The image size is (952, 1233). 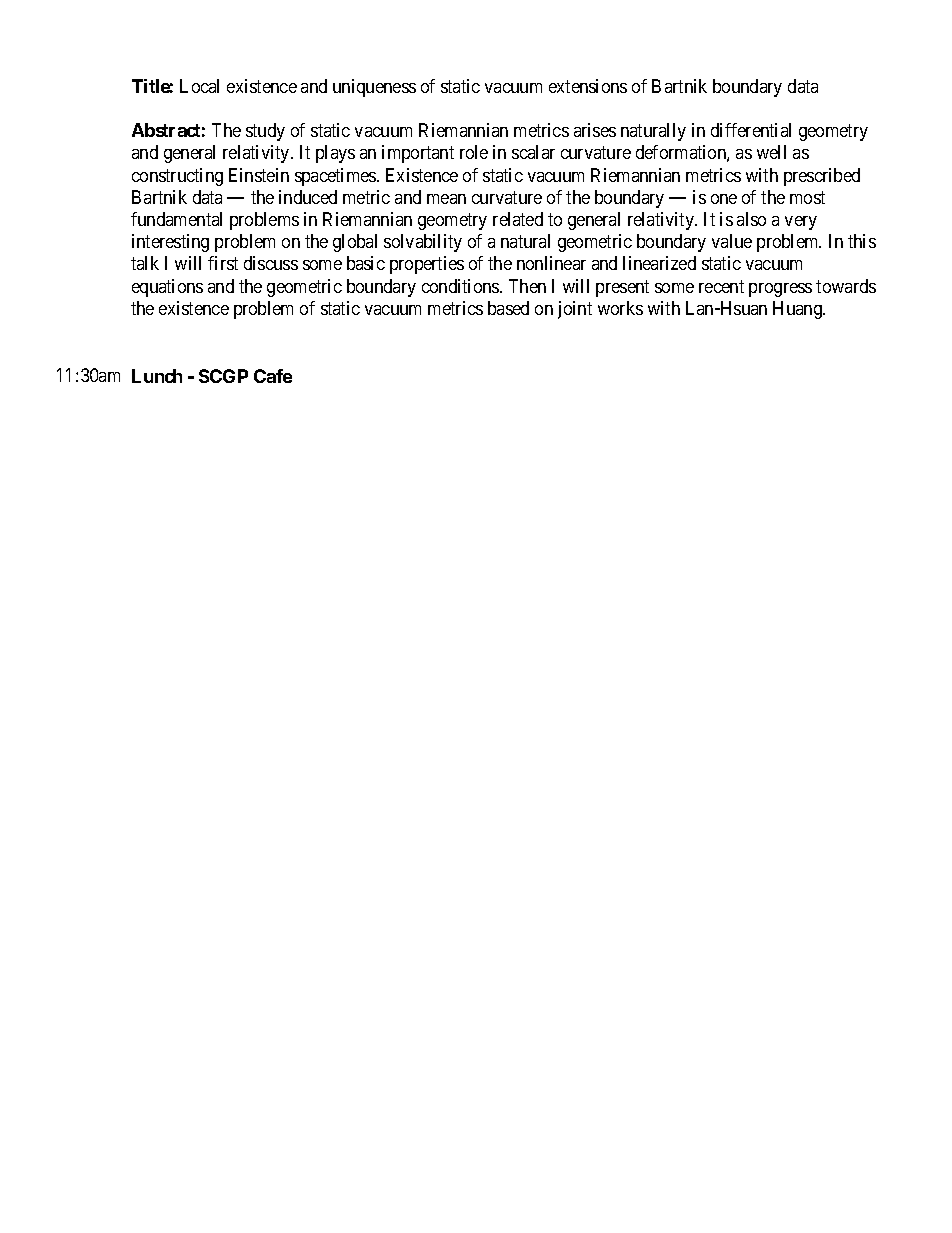 What do you see at coordinates (273, 376) in the page?
I see `Cafe` at bounding box center [273, 376].
